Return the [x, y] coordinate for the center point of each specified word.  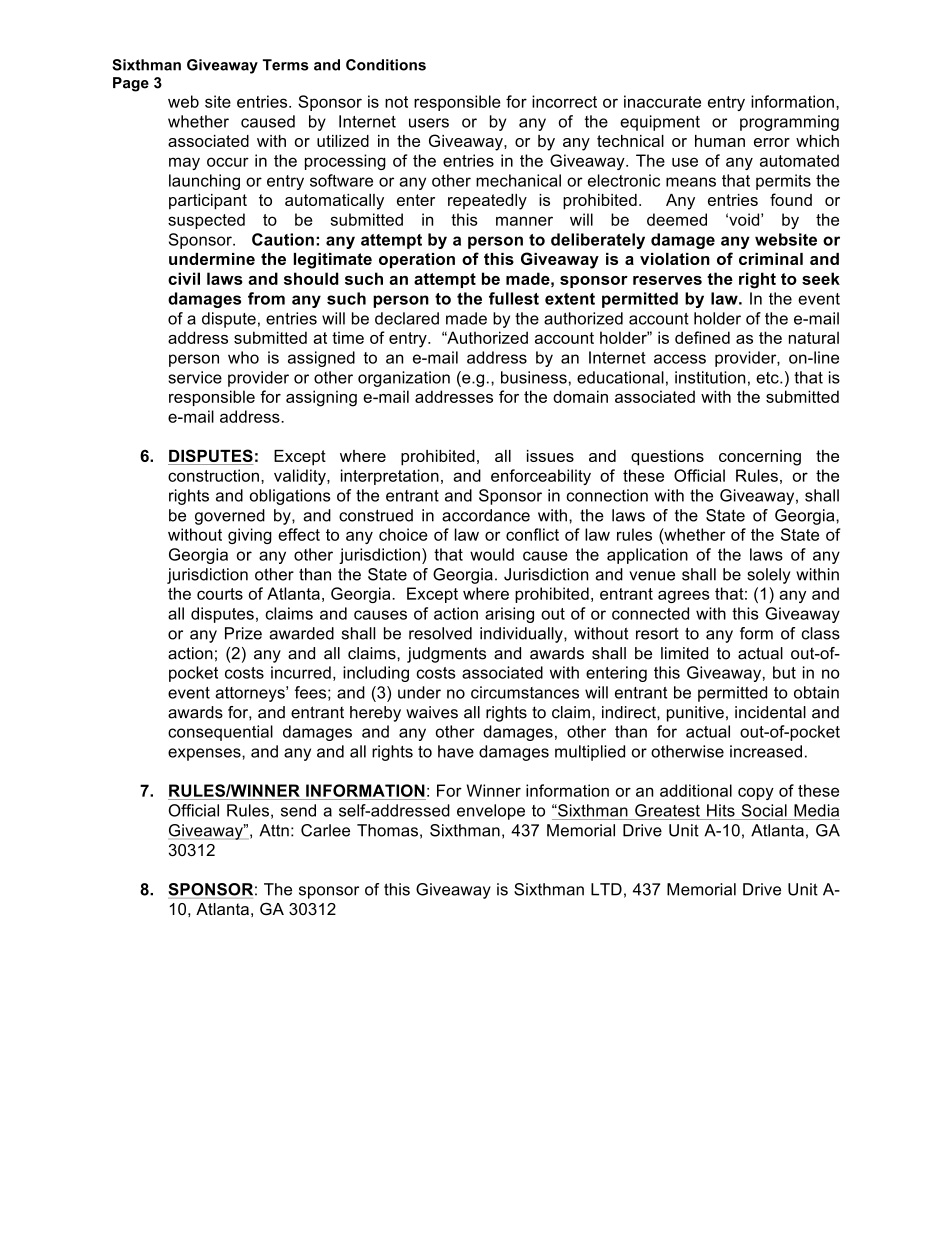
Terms [286, 65]
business [534, 377]
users [429, 123]
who [243, 357]
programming [789, 123]
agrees [683, 596]
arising [509, 615]
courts [220, 594]
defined [702, 337]
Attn [274, 830]
